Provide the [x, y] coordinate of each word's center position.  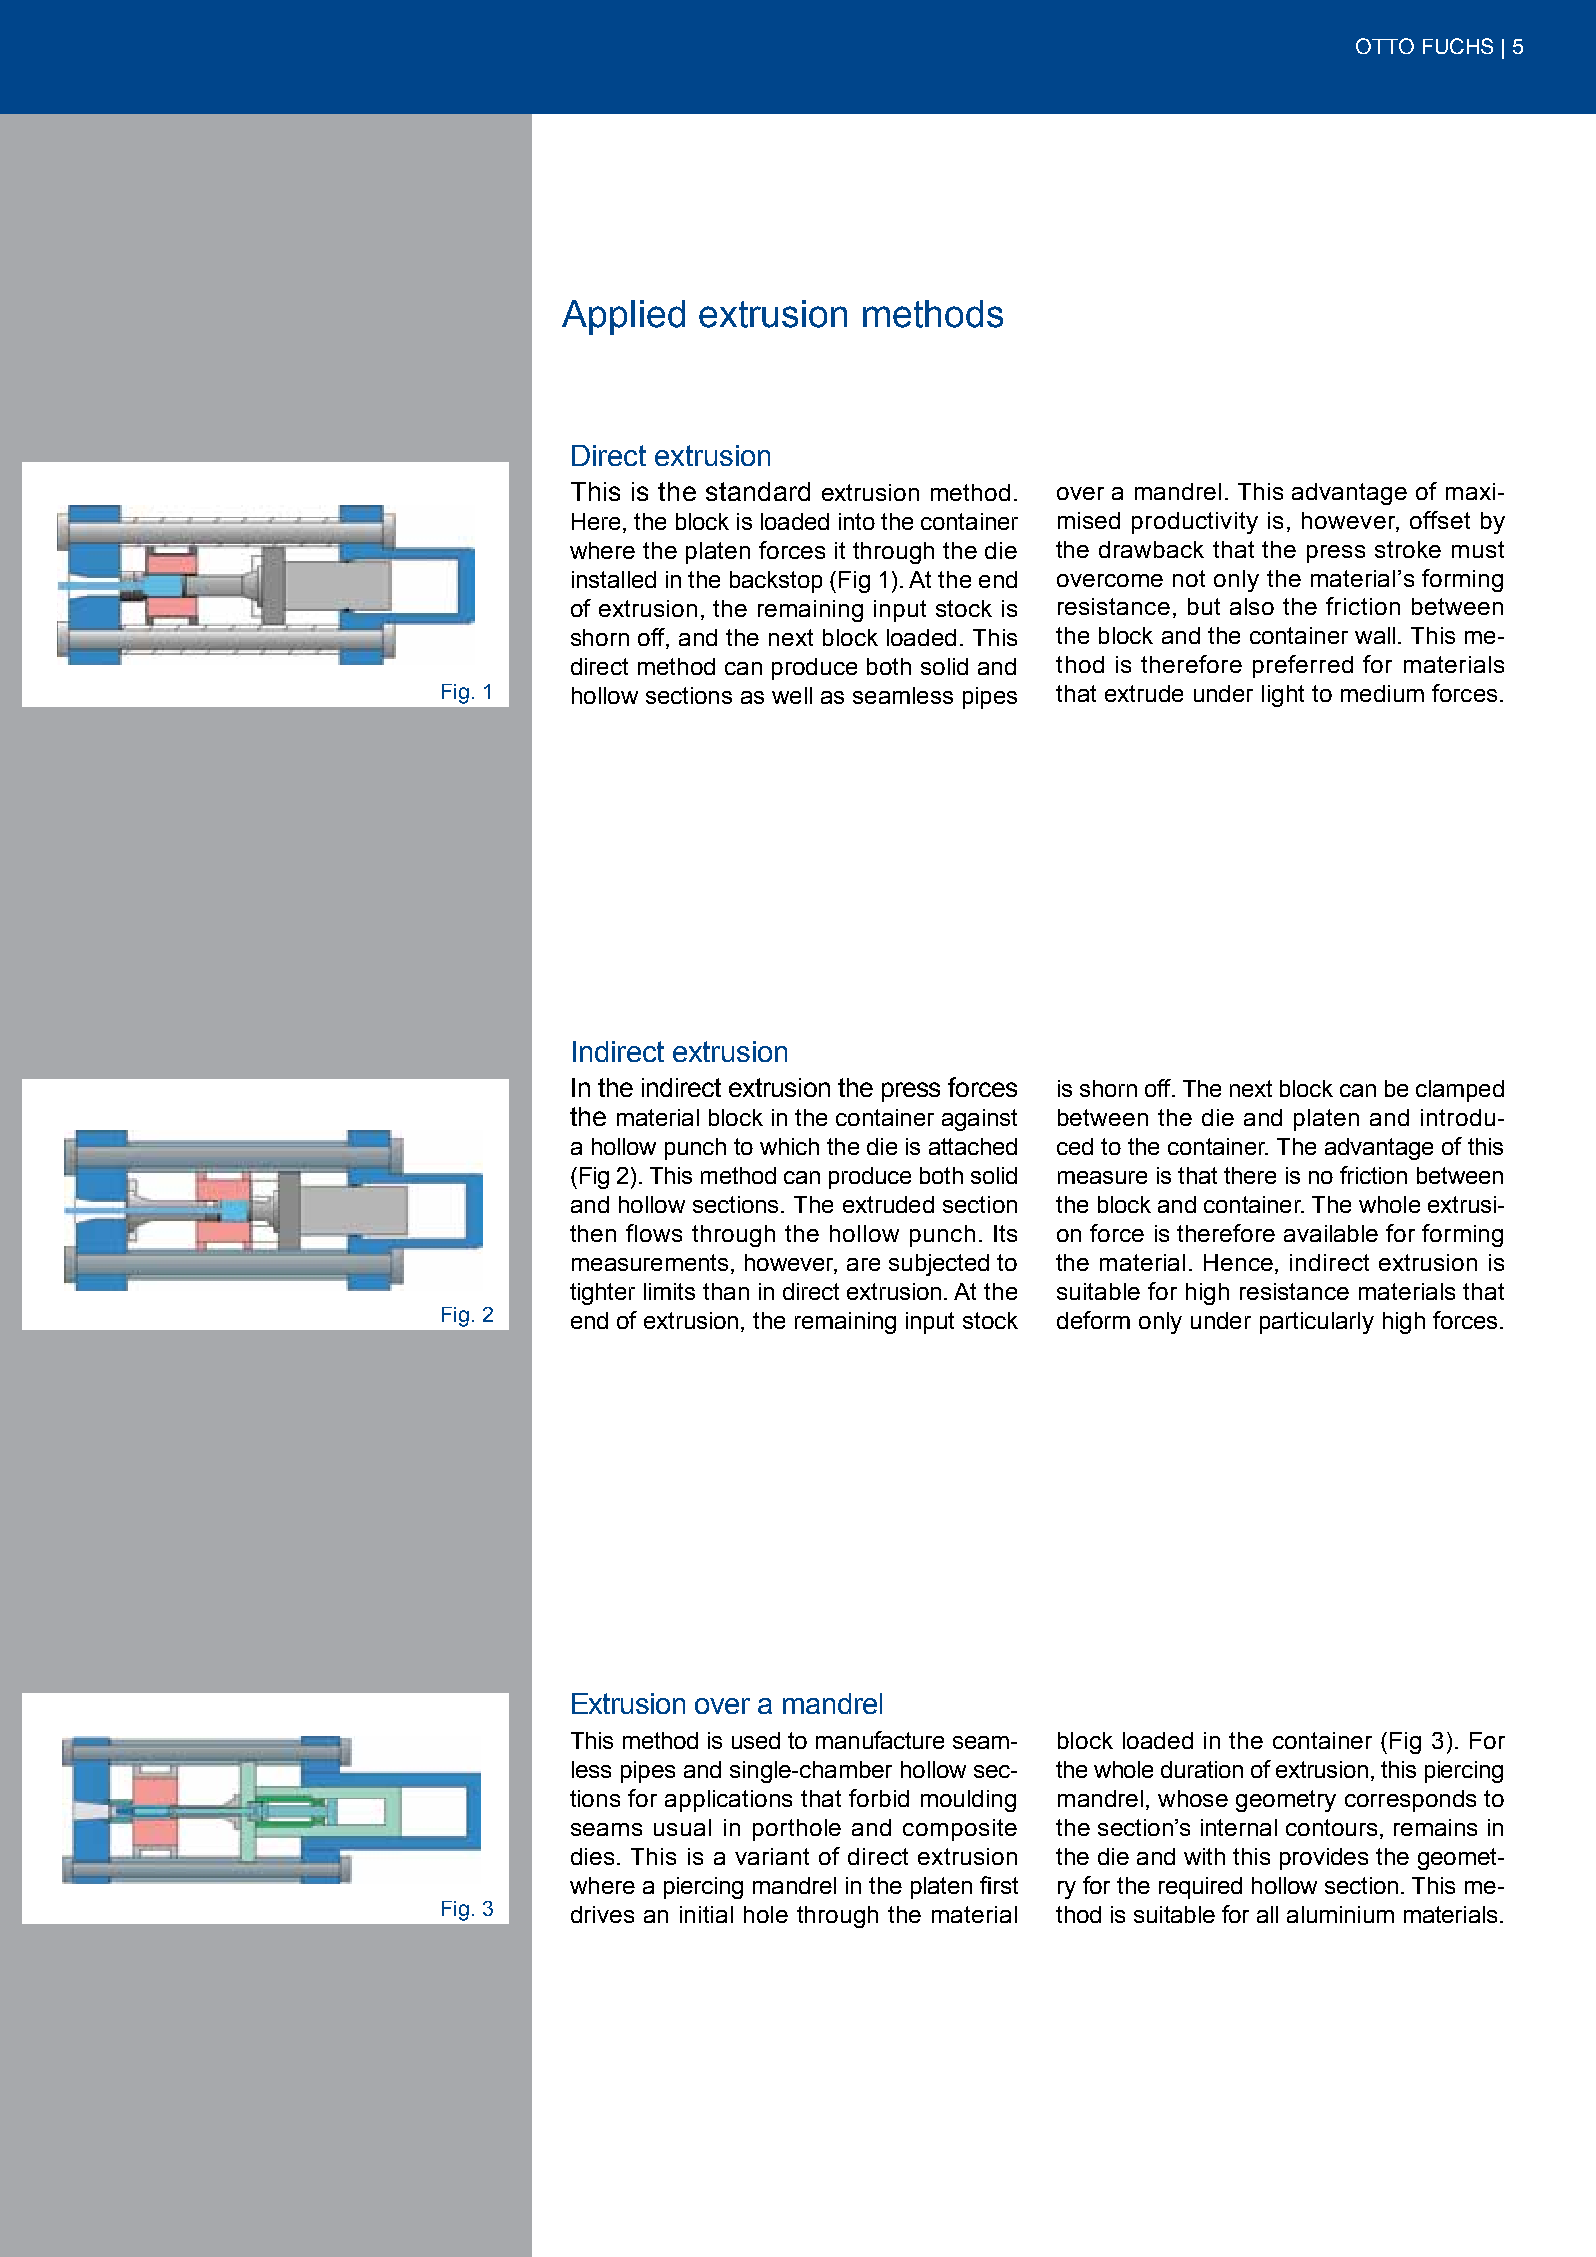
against [979, 1120]
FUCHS [1458, 46]
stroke [1408, 549]
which [789, 1146]
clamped [1460, 1091]
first [999, 1885]
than [726, 1291]
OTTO [1385, 46]
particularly [1317, 1323]
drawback [1151, 549]
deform [1093, 1320]
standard [758, 491]
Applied [623, 317]
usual [682, 1827]
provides [1324, 1859]
